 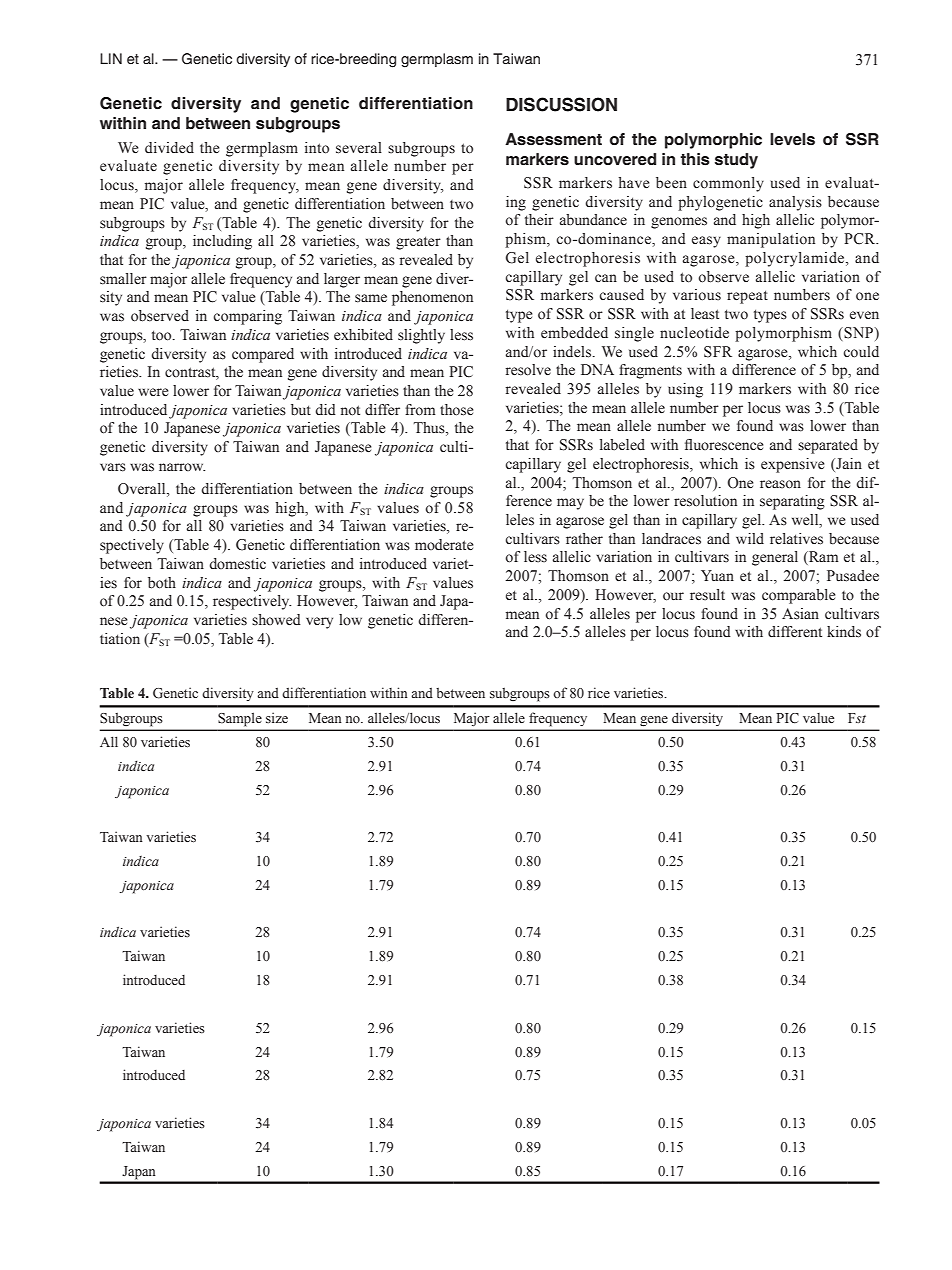 What do you see at coordinates (444, 545) in the page?
I see `moderate` at bounding box center [444, 545].
